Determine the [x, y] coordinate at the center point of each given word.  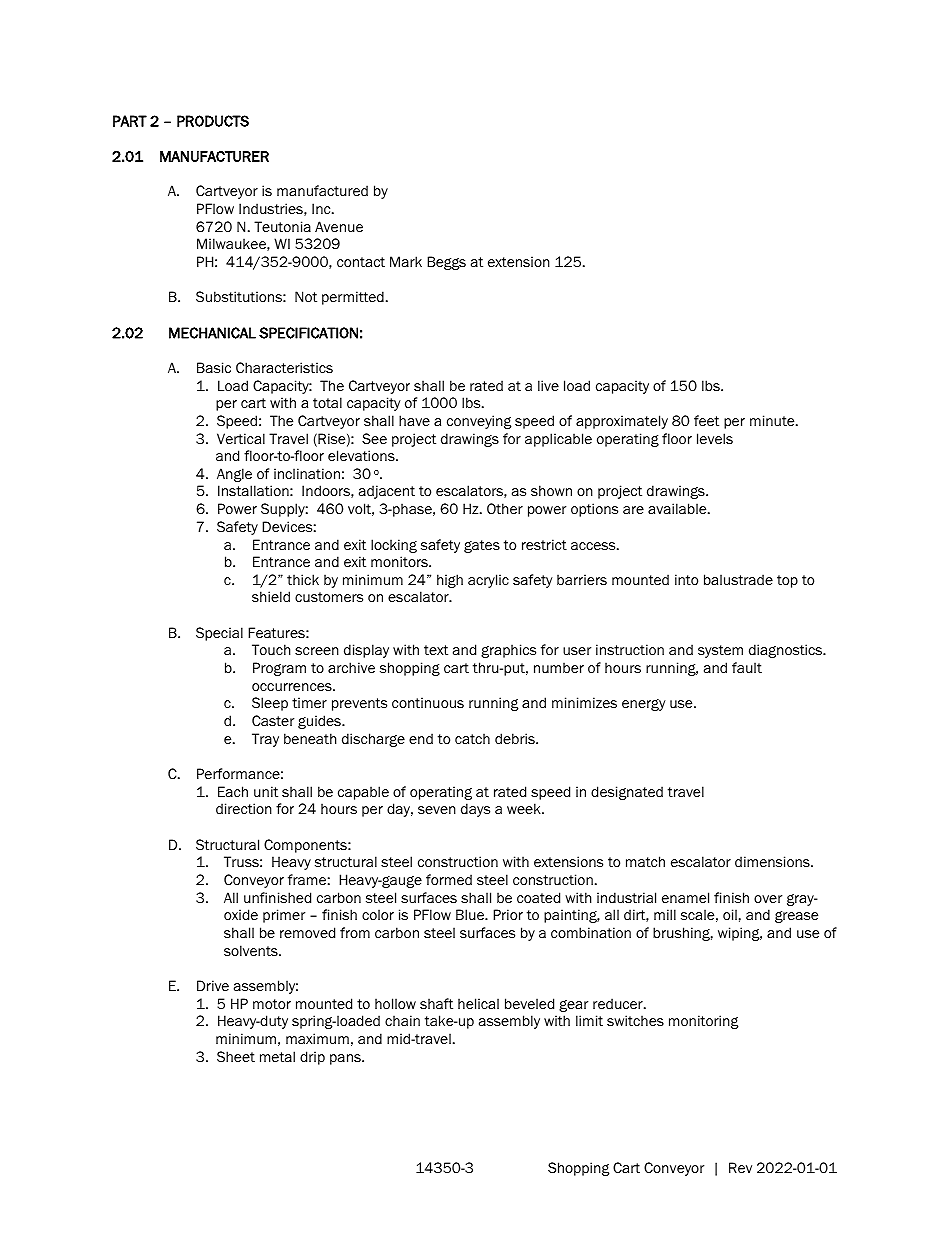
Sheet [236, 1056]
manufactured [322, 191]
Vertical [241, 438]
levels [715, 439]
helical [478, 1003]
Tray [265, 740]
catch [472, 738]
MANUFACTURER [214, 156]
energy [644, 705]
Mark [406, 261]
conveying [479, 422]
